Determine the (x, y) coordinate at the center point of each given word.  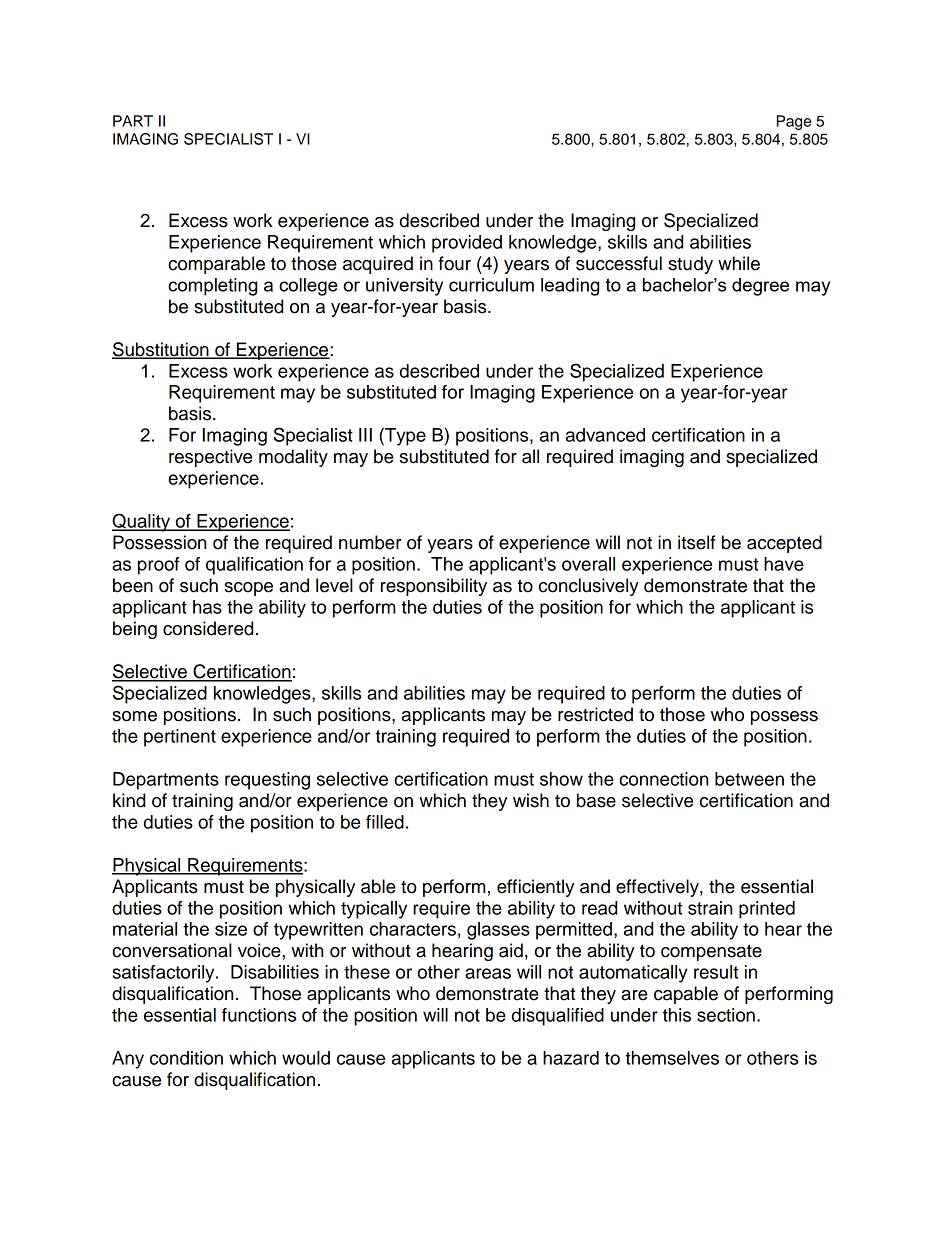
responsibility (434, 587)
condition (186, 1058)
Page (794, 122)
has (207, 607)
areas (488, 973)
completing (212, 287)
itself (696, 542)
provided (467, 244)
